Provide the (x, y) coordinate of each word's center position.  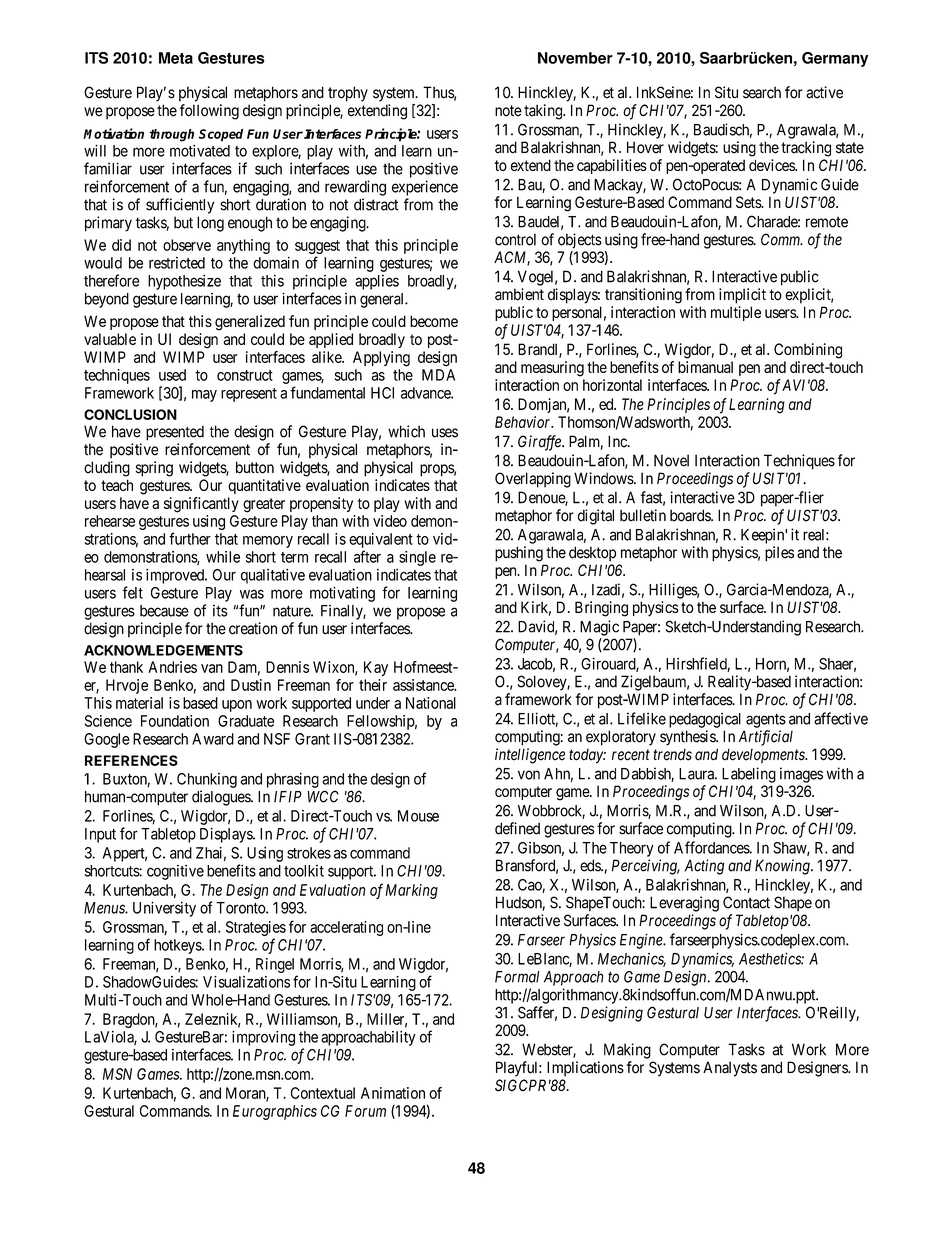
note (508, 111)
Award (213, 739)
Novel (671, 460)
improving (263, 1038)
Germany (835, 59)
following (209, 112)
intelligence (530, 756)
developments (764, 756)
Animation (393, 1093)
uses (445, 433)
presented (175, 433)
